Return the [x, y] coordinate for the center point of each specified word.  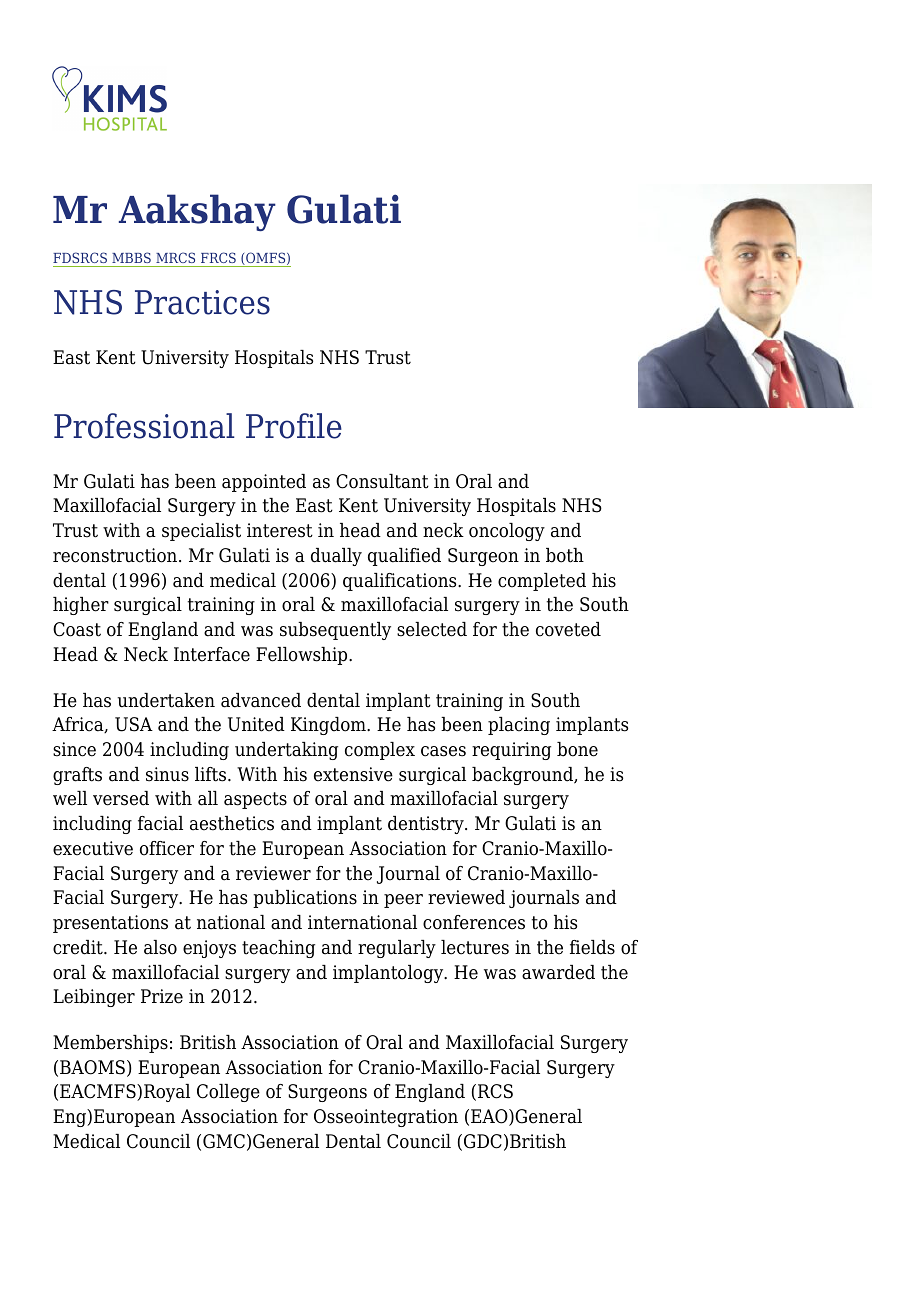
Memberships [110, 1044]
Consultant [382, 481]
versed [121, 798]
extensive [353, 774]
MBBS [131, 257]
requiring [511, 751]
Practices [202, 302]
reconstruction [116, 555]
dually [336, 557]
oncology [507, 532]
